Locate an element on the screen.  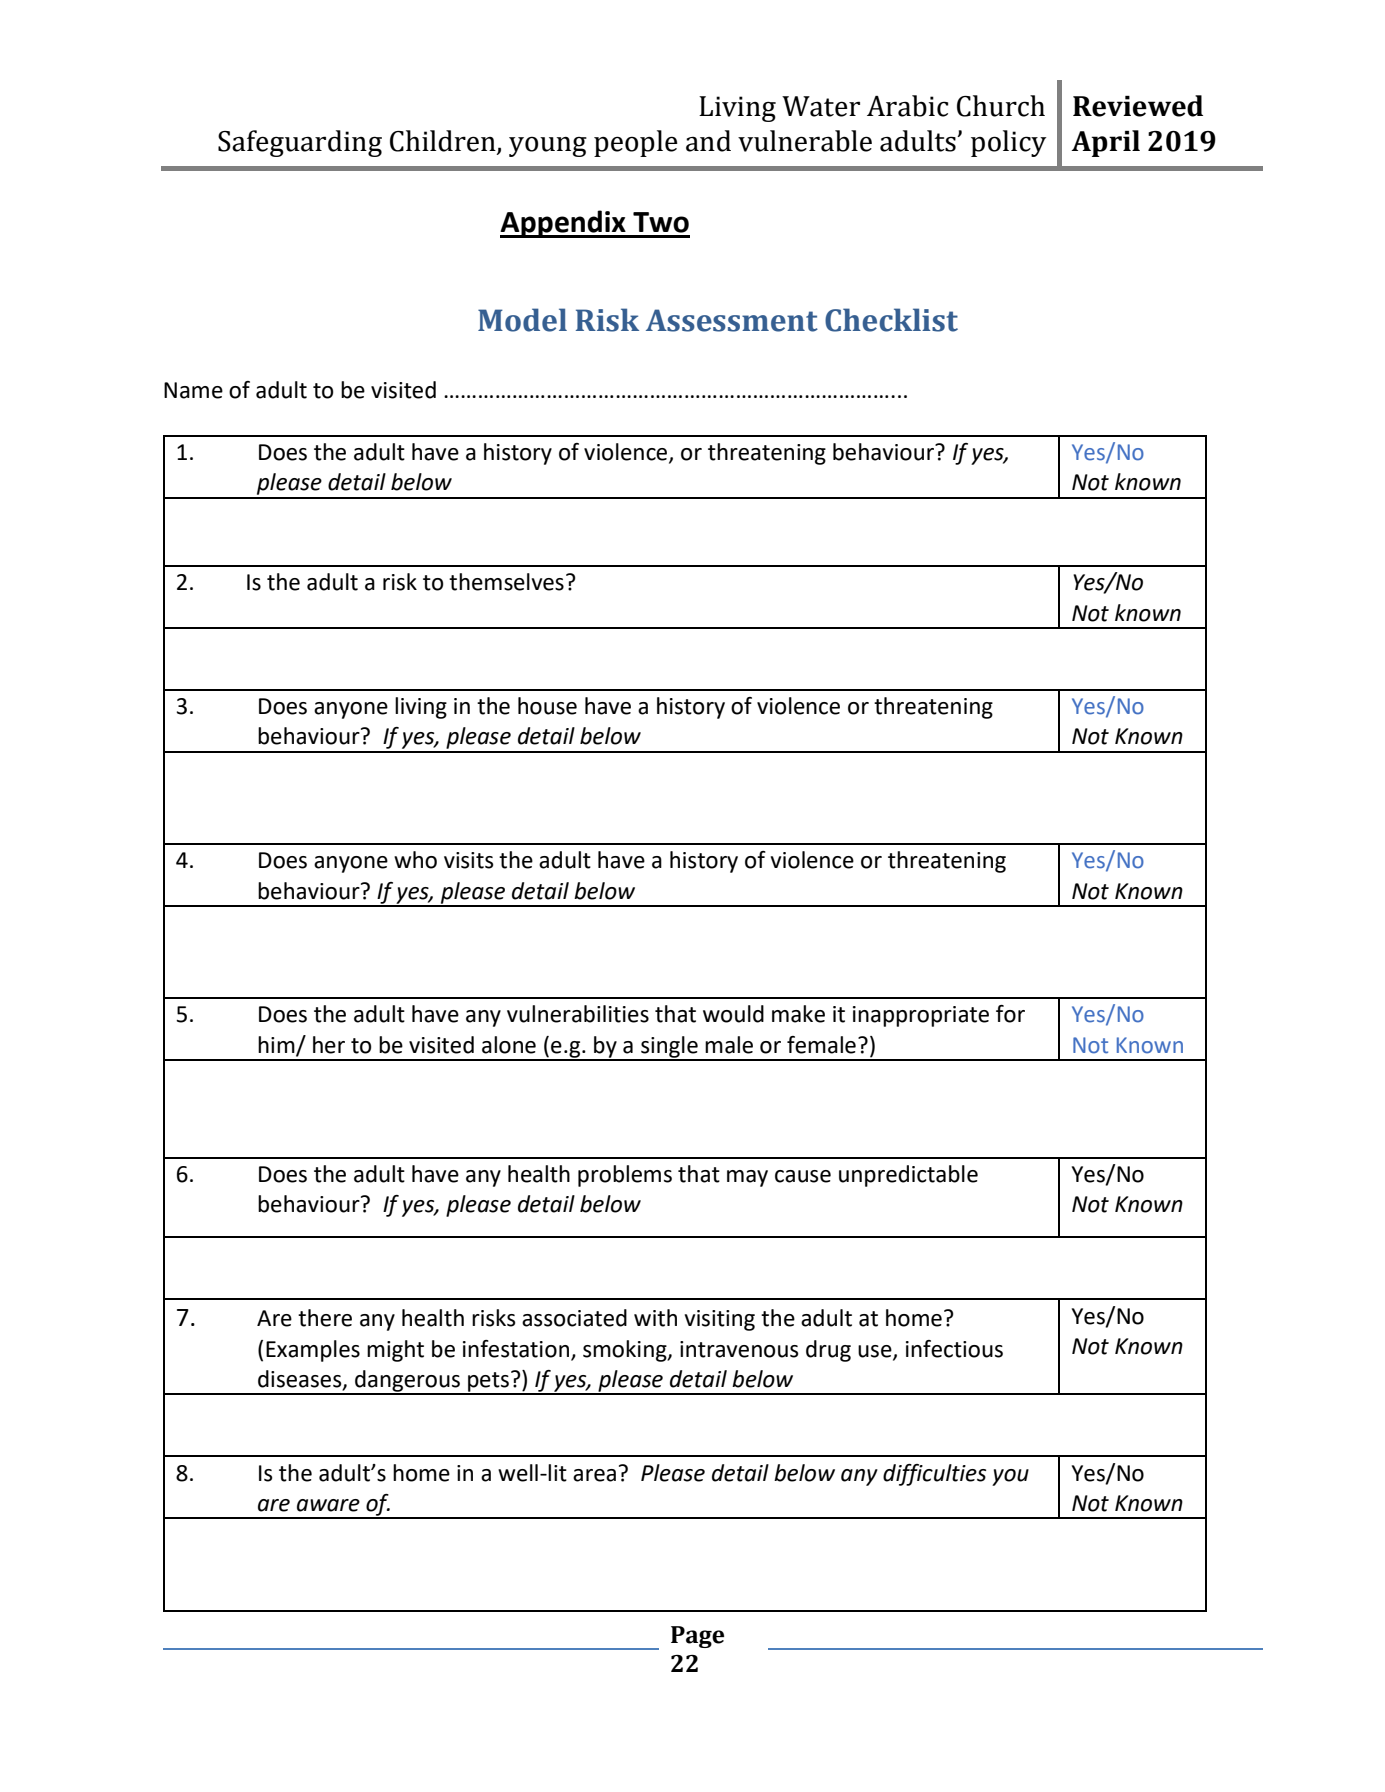
policy is located at coordinates (1008, 143).
